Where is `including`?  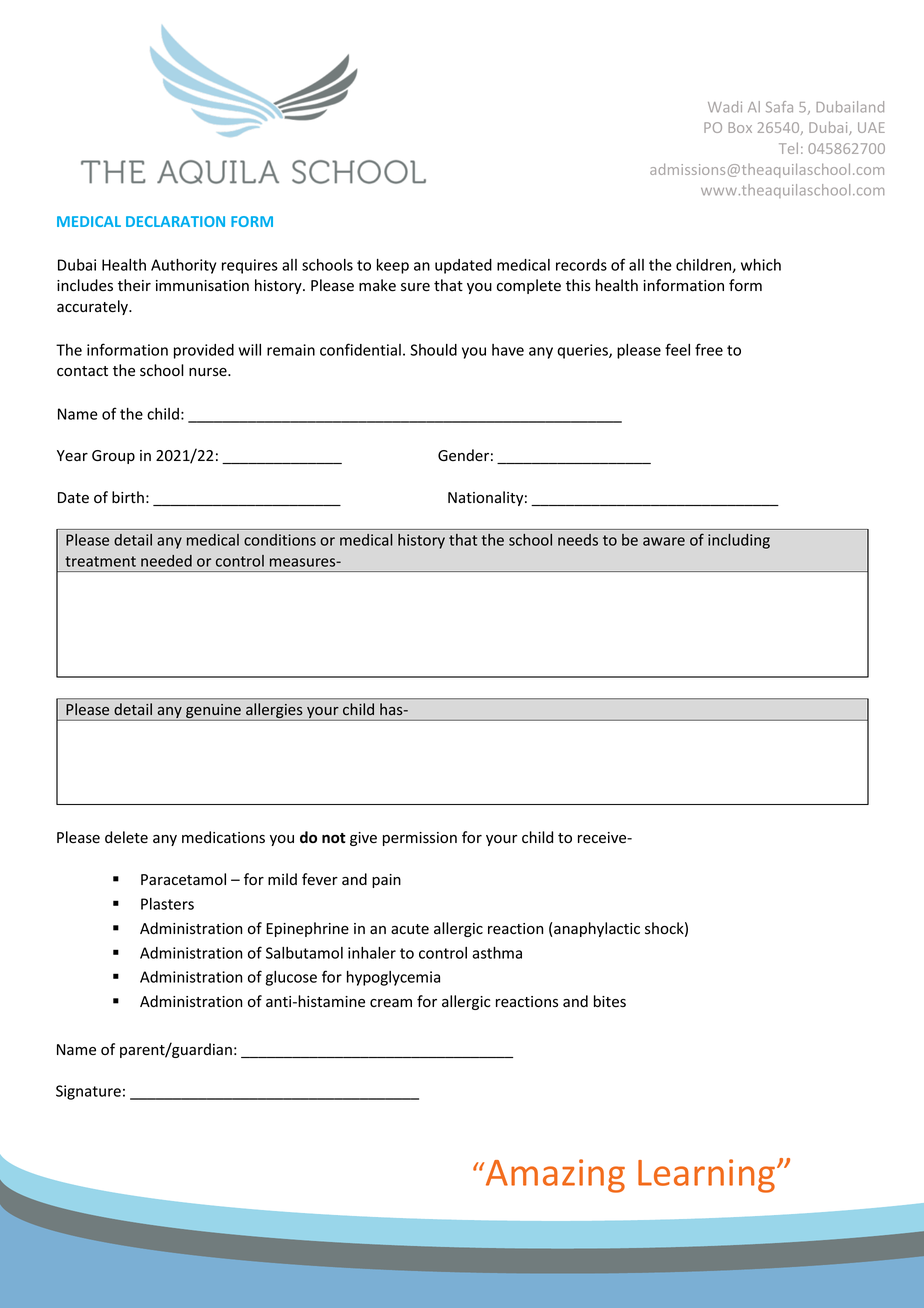
including is located at coordinates (739, 541).
